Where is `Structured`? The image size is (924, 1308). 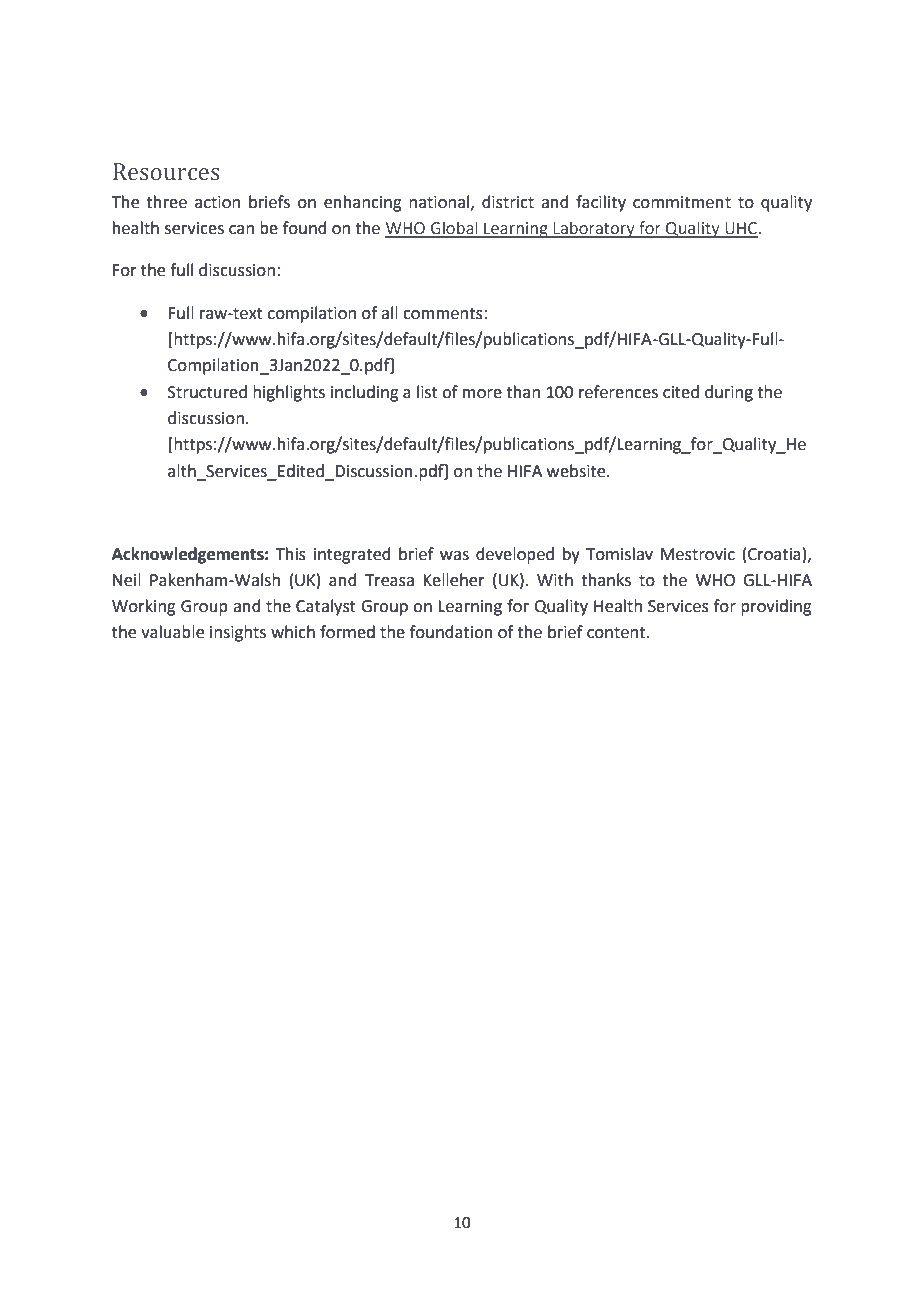
Structured is located at coordinates (207, 392).
